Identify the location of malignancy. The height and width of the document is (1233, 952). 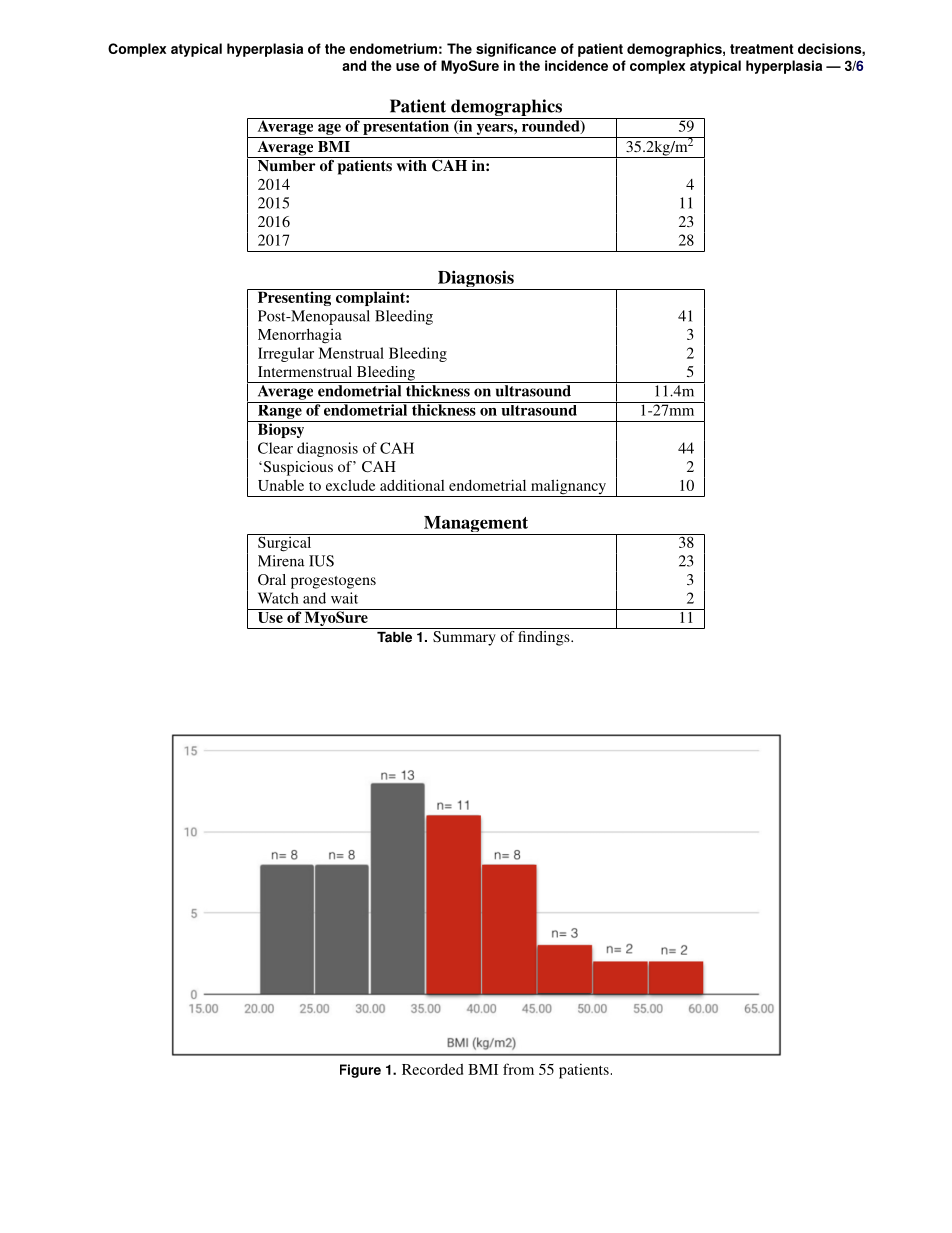
(569, 488).
